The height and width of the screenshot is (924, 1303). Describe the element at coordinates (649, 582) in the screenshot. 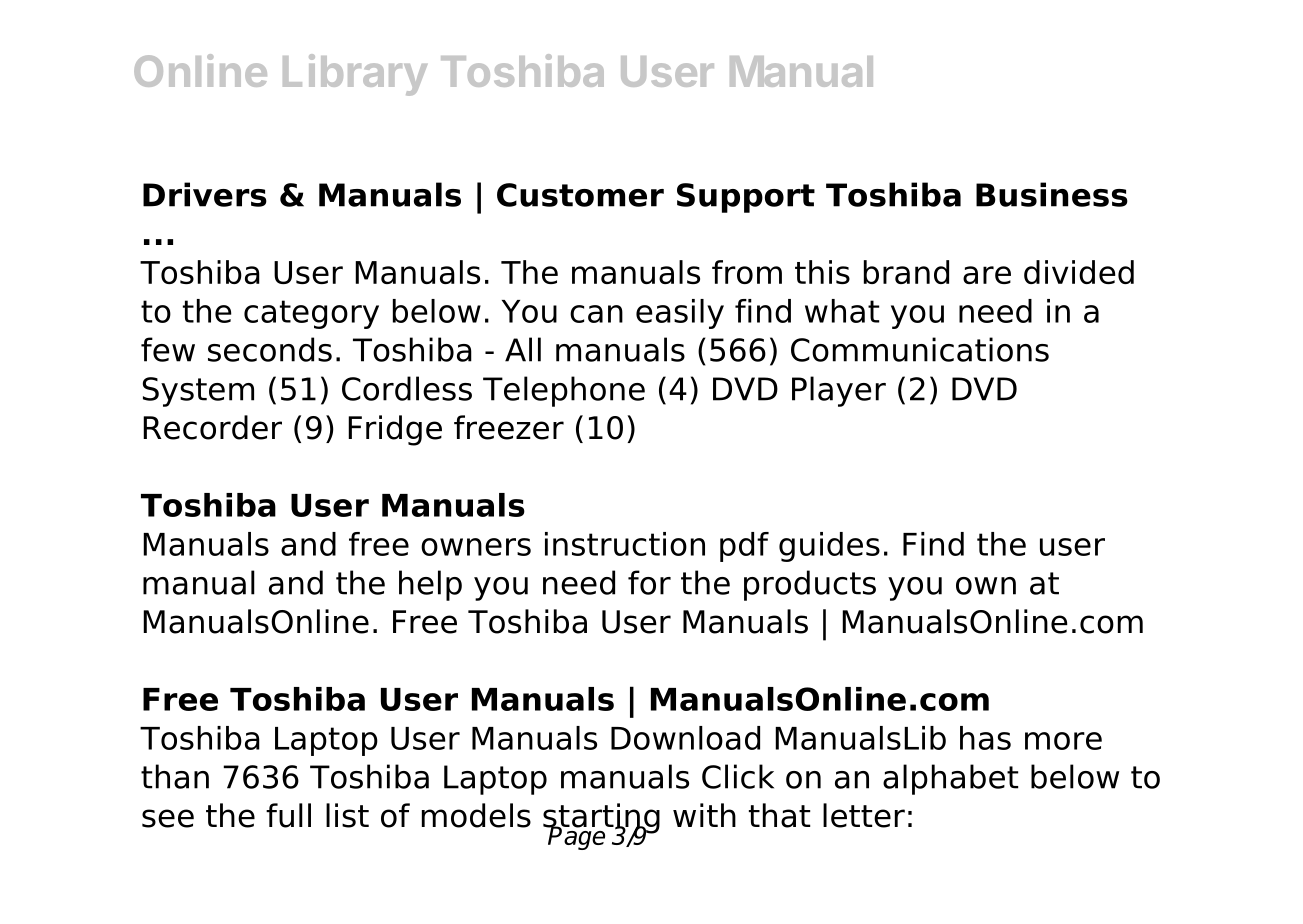

I see `for` at that location.
